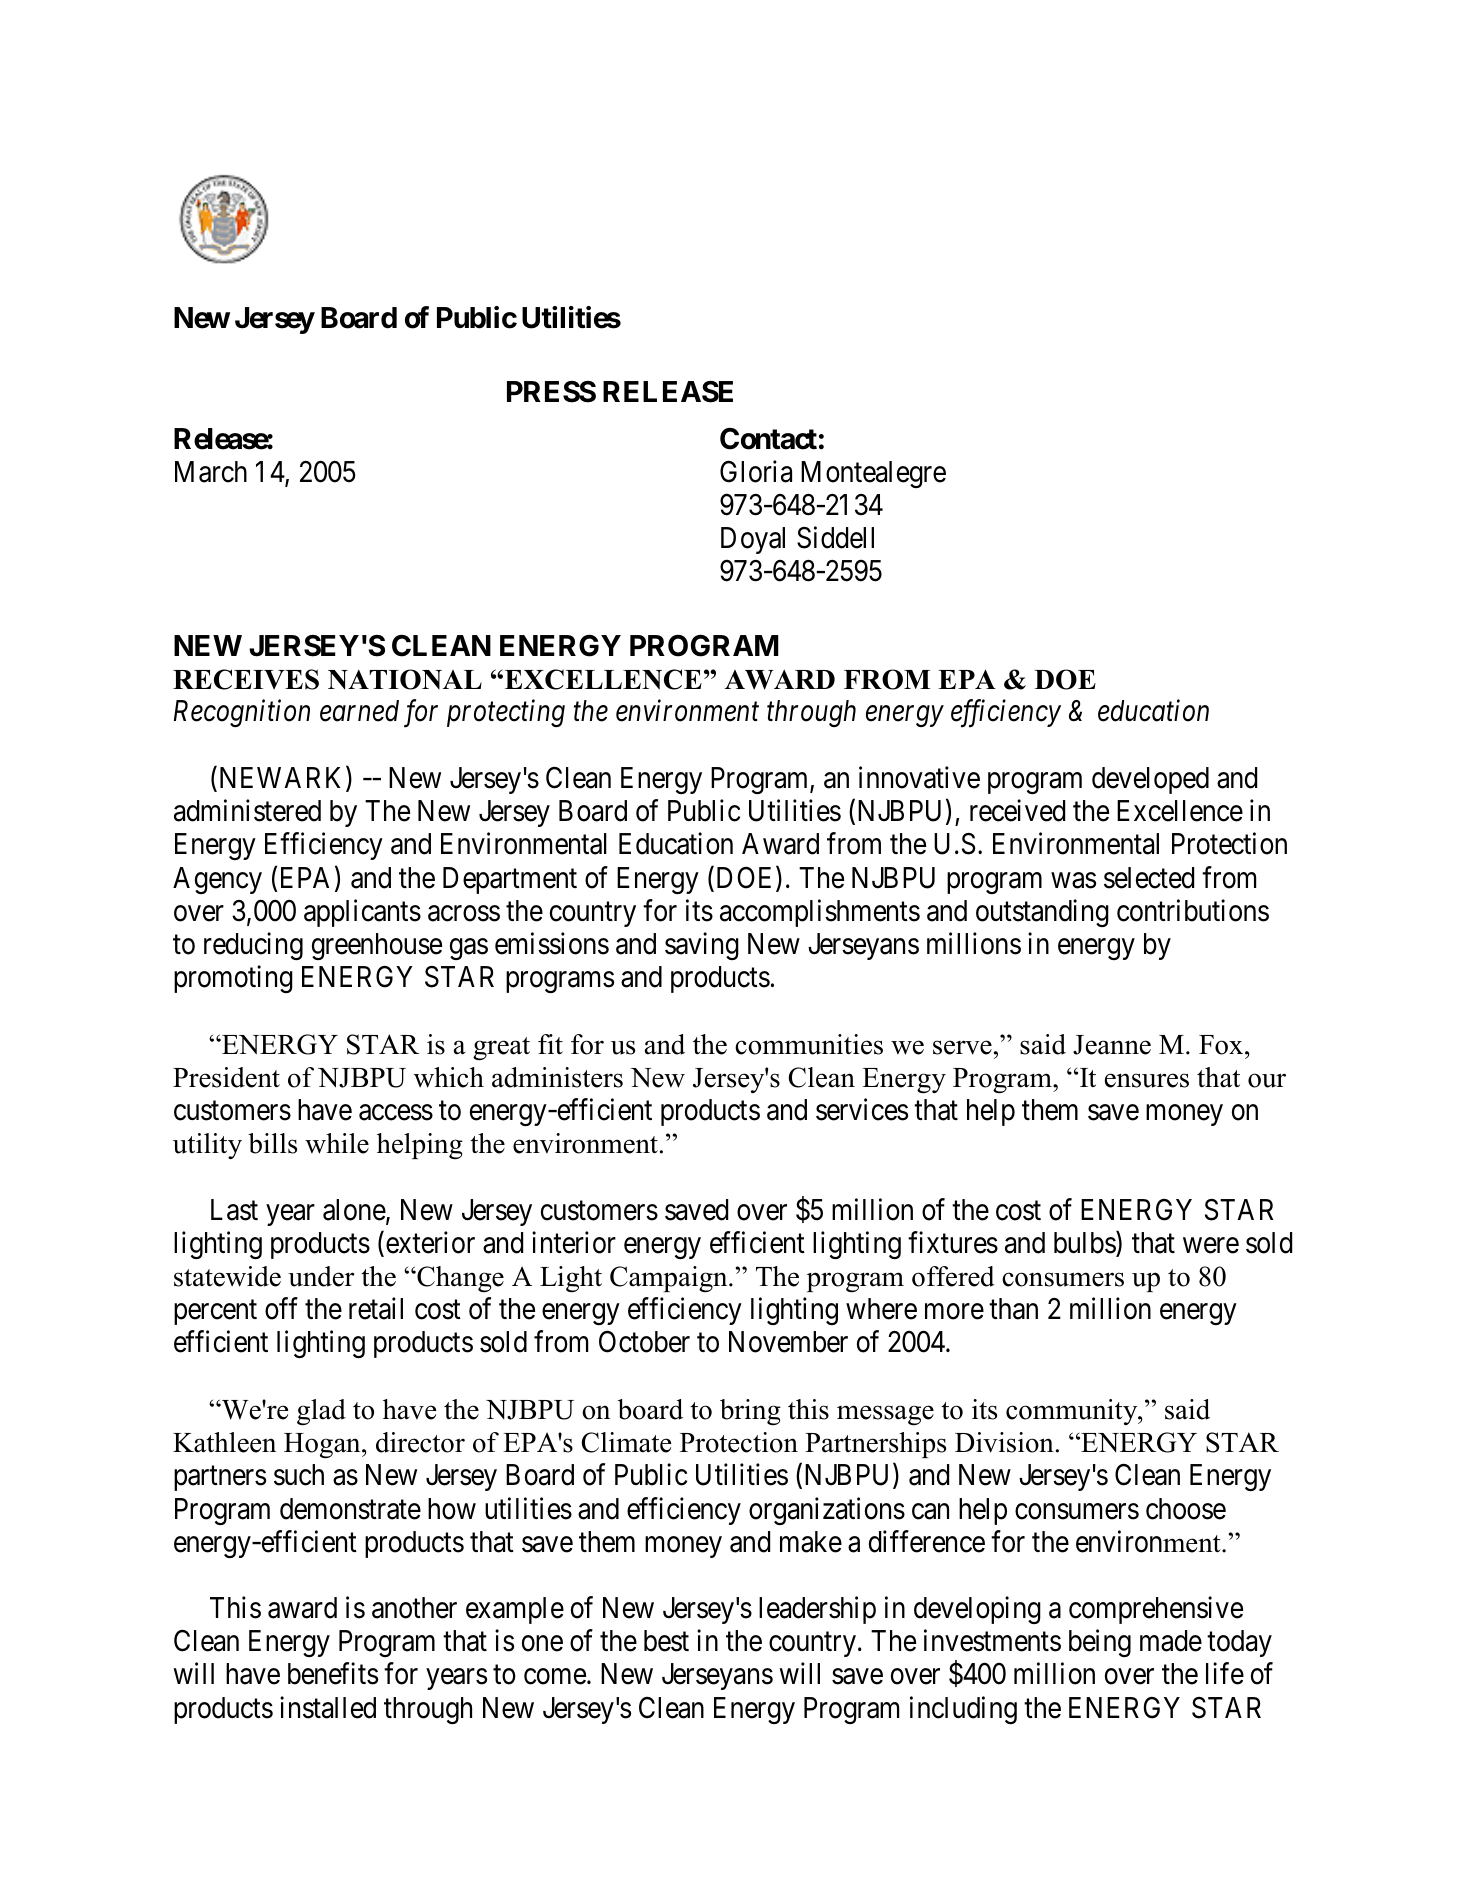 The image size is (1469, 1901). Describe the element at coordinates (670, 1279) in the screenshot. I see `Campaign` at that location.
